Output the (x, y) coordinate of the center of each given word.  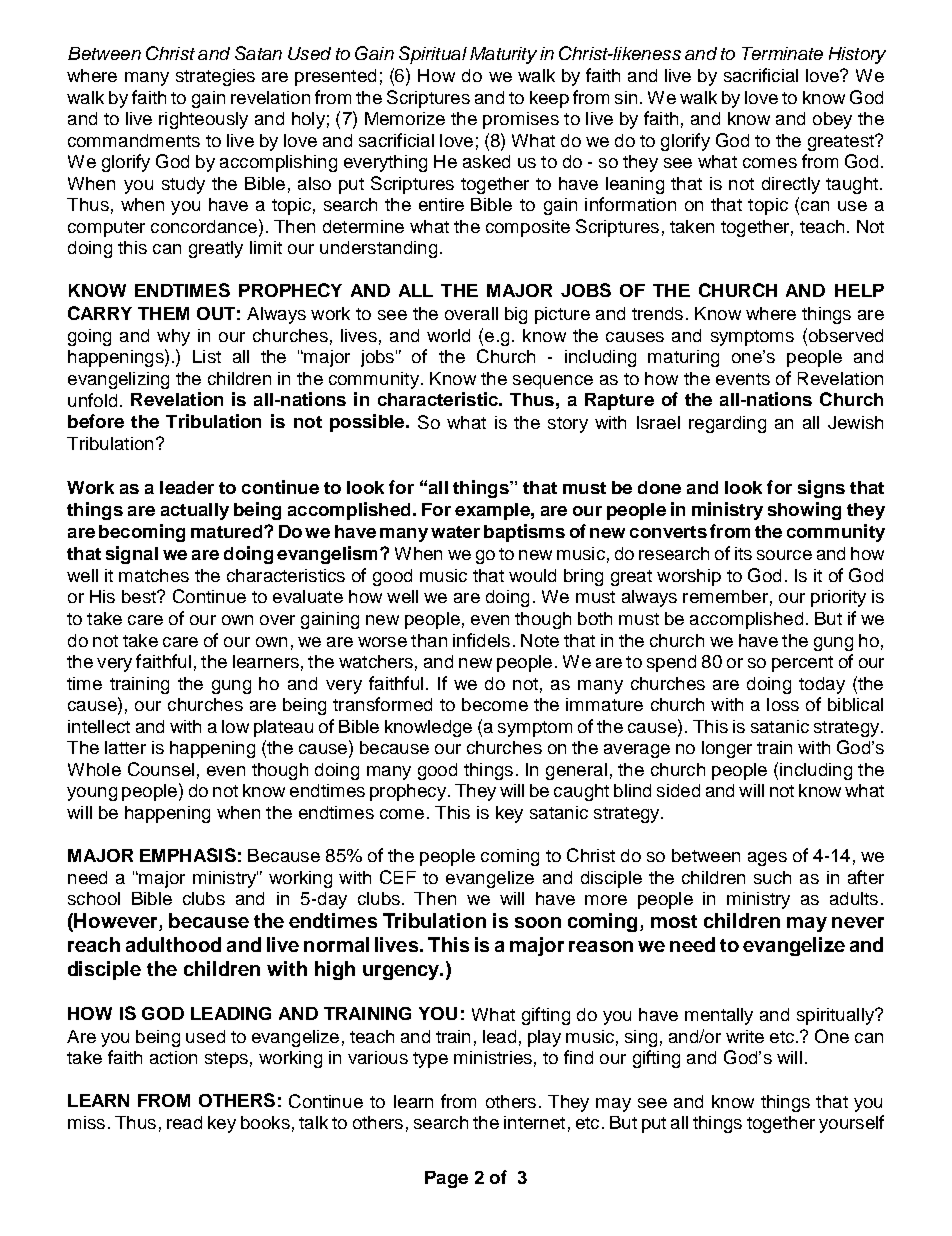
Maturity (503, 55)
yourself (851, 1124)
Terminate (782, 53)
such (772, 877)
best (140, 596)
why (173, 337)
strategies (215, 77)
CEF (398, 877)
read (184, 1122)
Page (446, 1179)
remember (725, 596)
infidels (481, 640)
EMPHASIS (188, 855)
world (448, 335)
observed (844, 335)
